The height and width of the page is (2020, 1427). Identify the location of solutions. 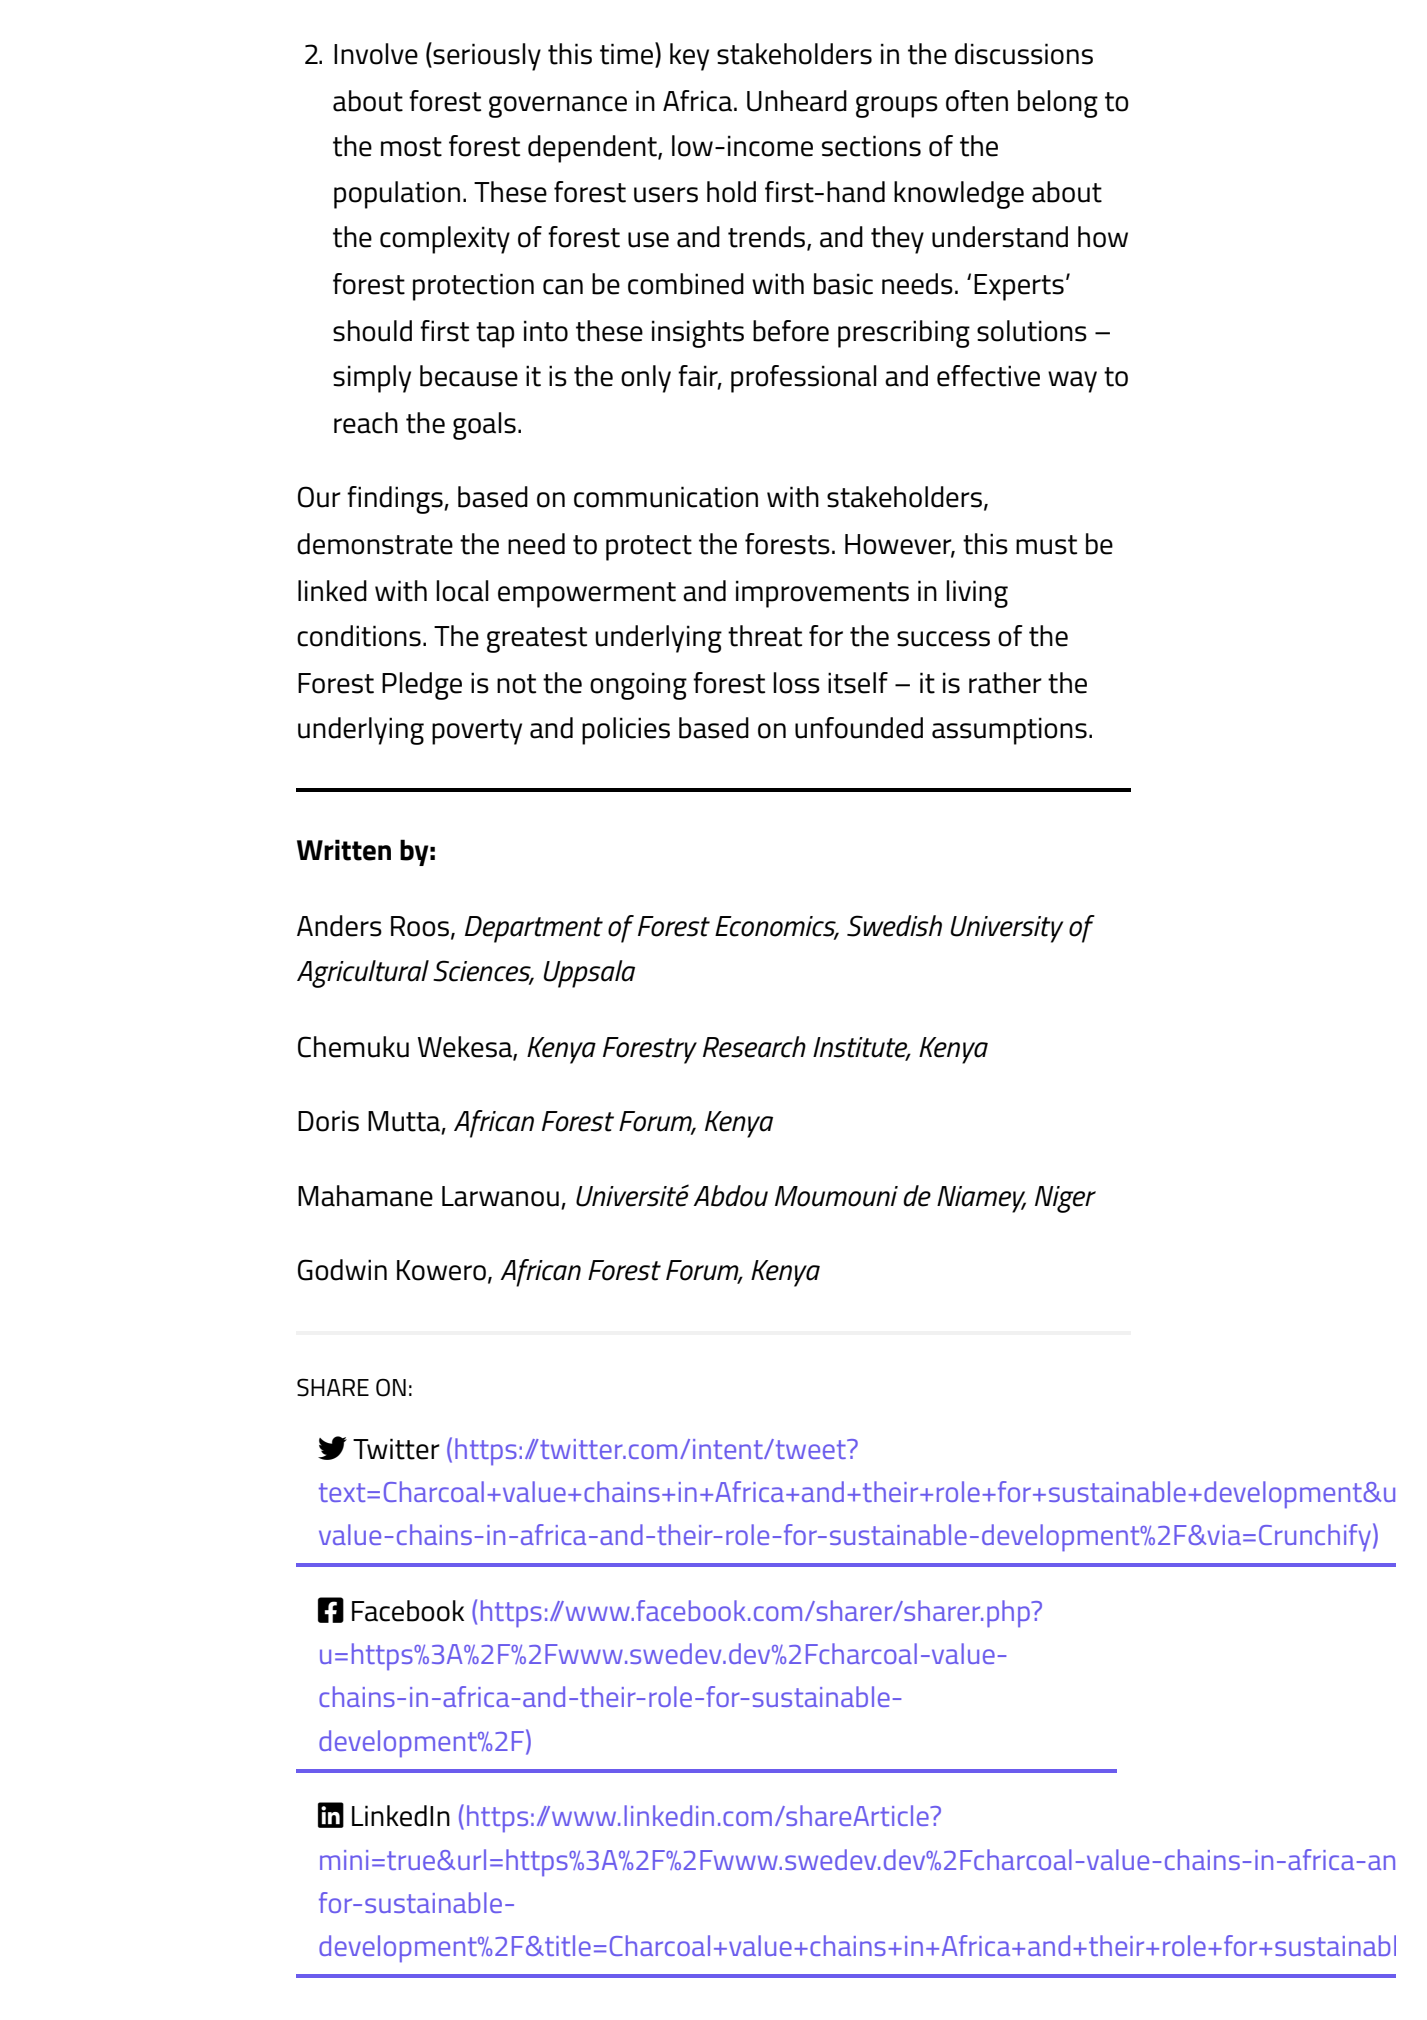
(1032, 331).
